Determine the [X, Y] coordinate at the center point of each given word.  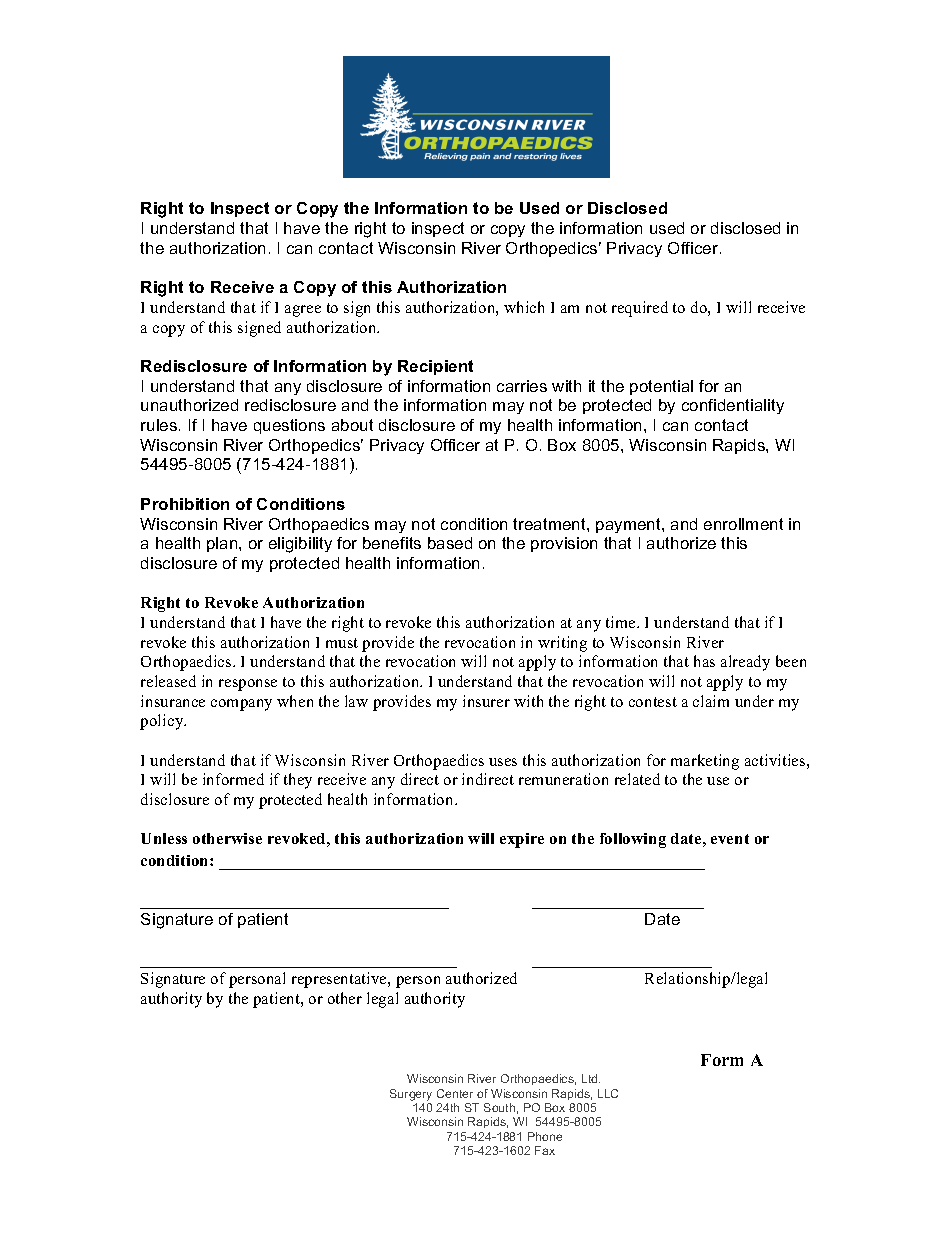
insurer [486, 701]
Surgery [411, 1095]
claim [711, 701]
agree [303, 311]
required [640, 309]
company [241, 705]
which [524, 307]
